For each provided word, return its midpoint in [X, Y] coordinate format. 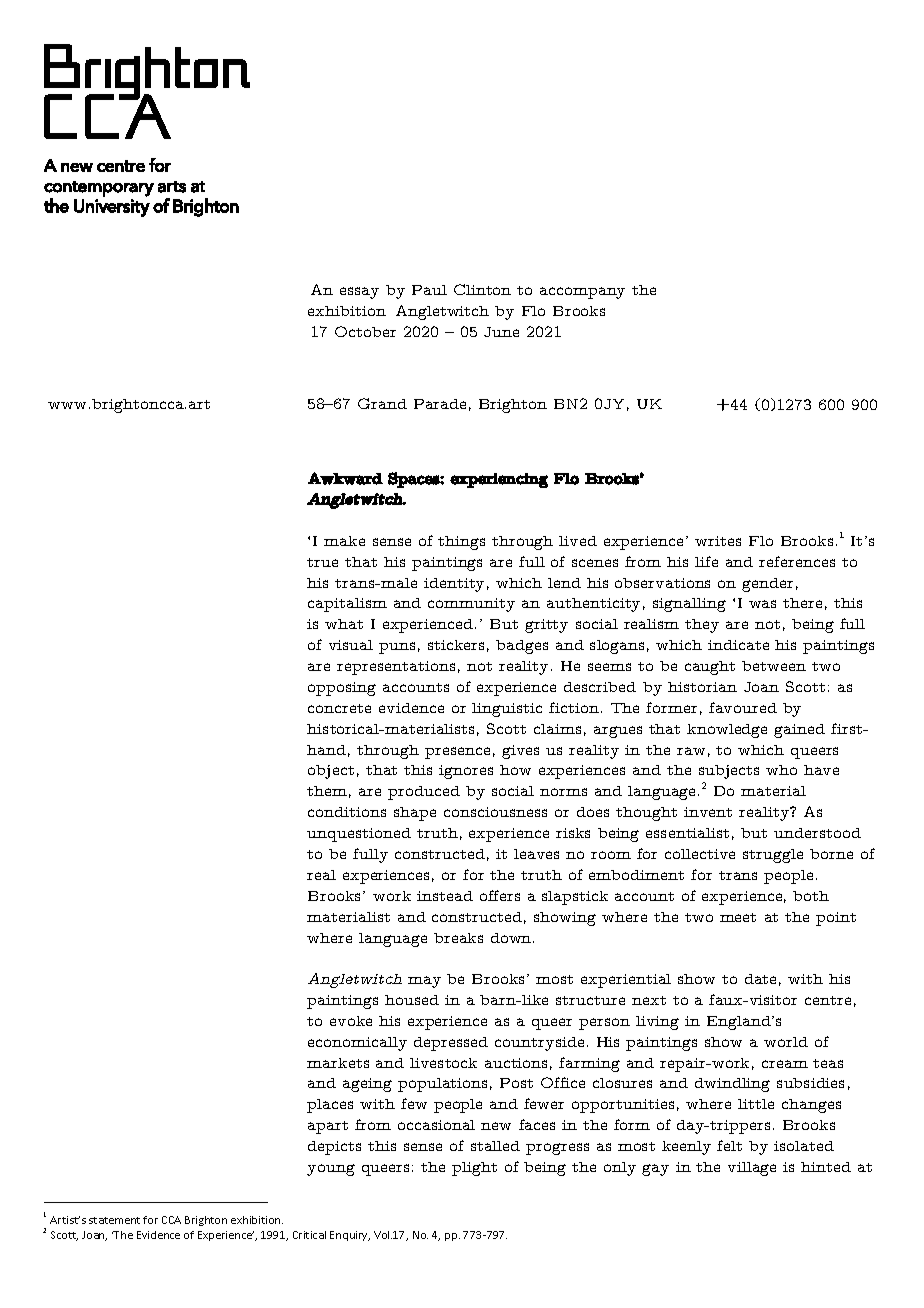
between [774, 666]
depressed [451, 1044]
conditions [347, 812]
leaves [536, 854]
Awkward [345, 478]
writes [718, 541]
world [786, 1042]
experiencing [499, 480]
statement [114, 1220]
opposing [342, 689]
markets [338, 1063]
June [501, 332]
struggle [773, 856]
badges [522, 647]
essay [359, 293]
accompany [582, 293]
